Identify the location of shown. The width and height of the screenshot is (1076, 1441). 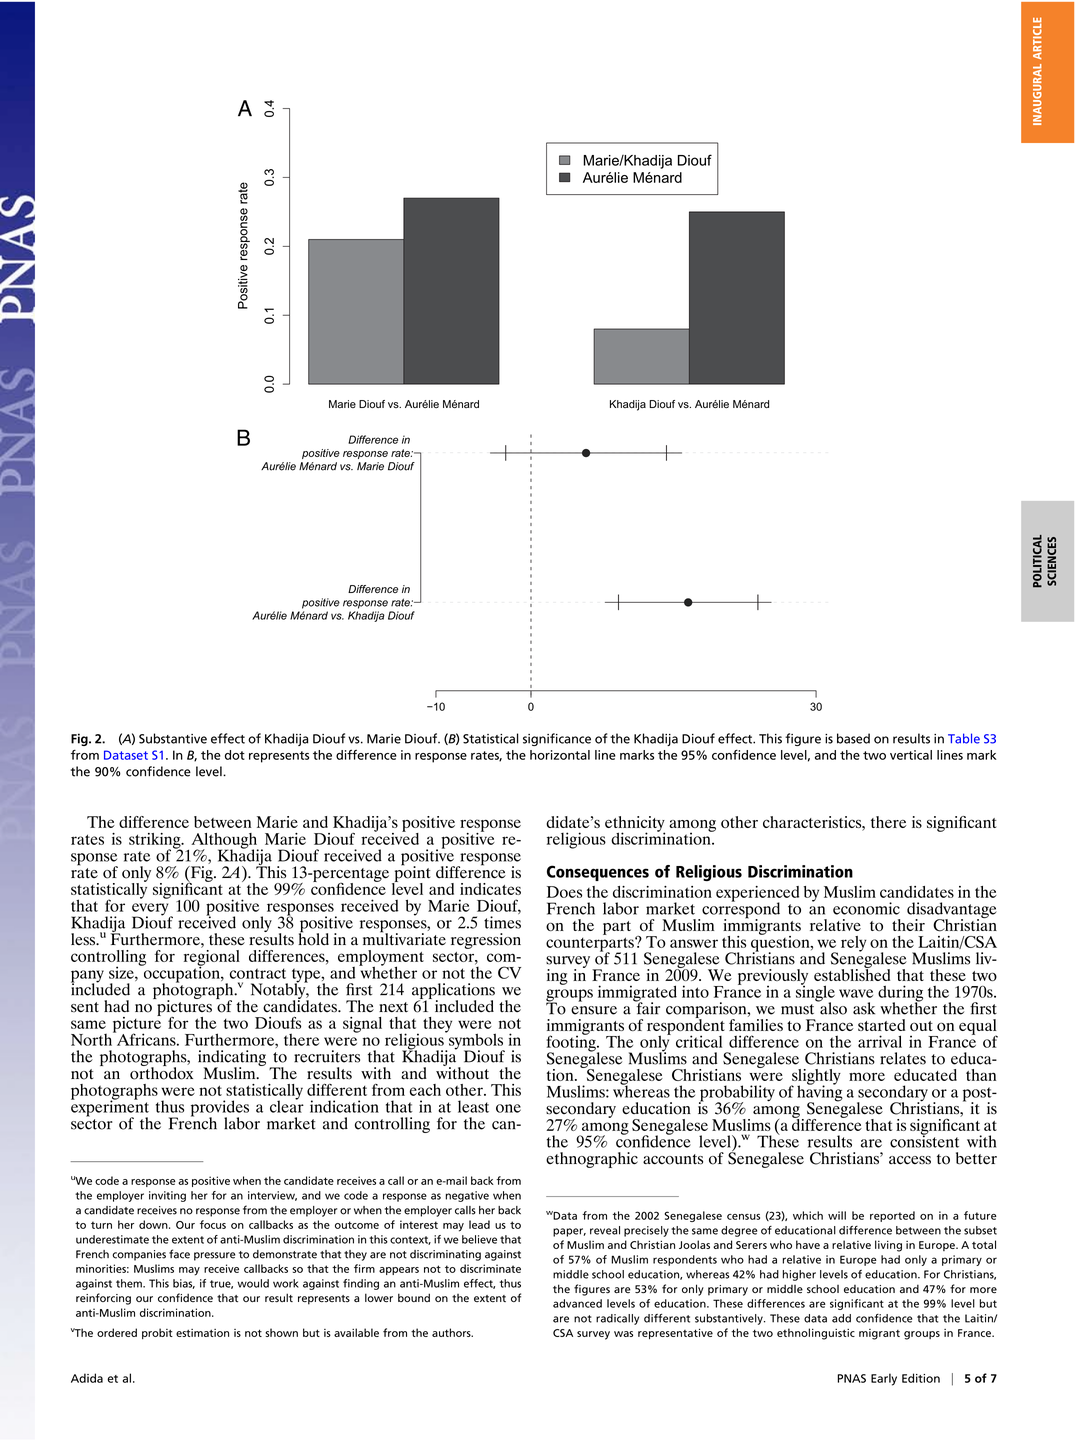
(281, 1332).
